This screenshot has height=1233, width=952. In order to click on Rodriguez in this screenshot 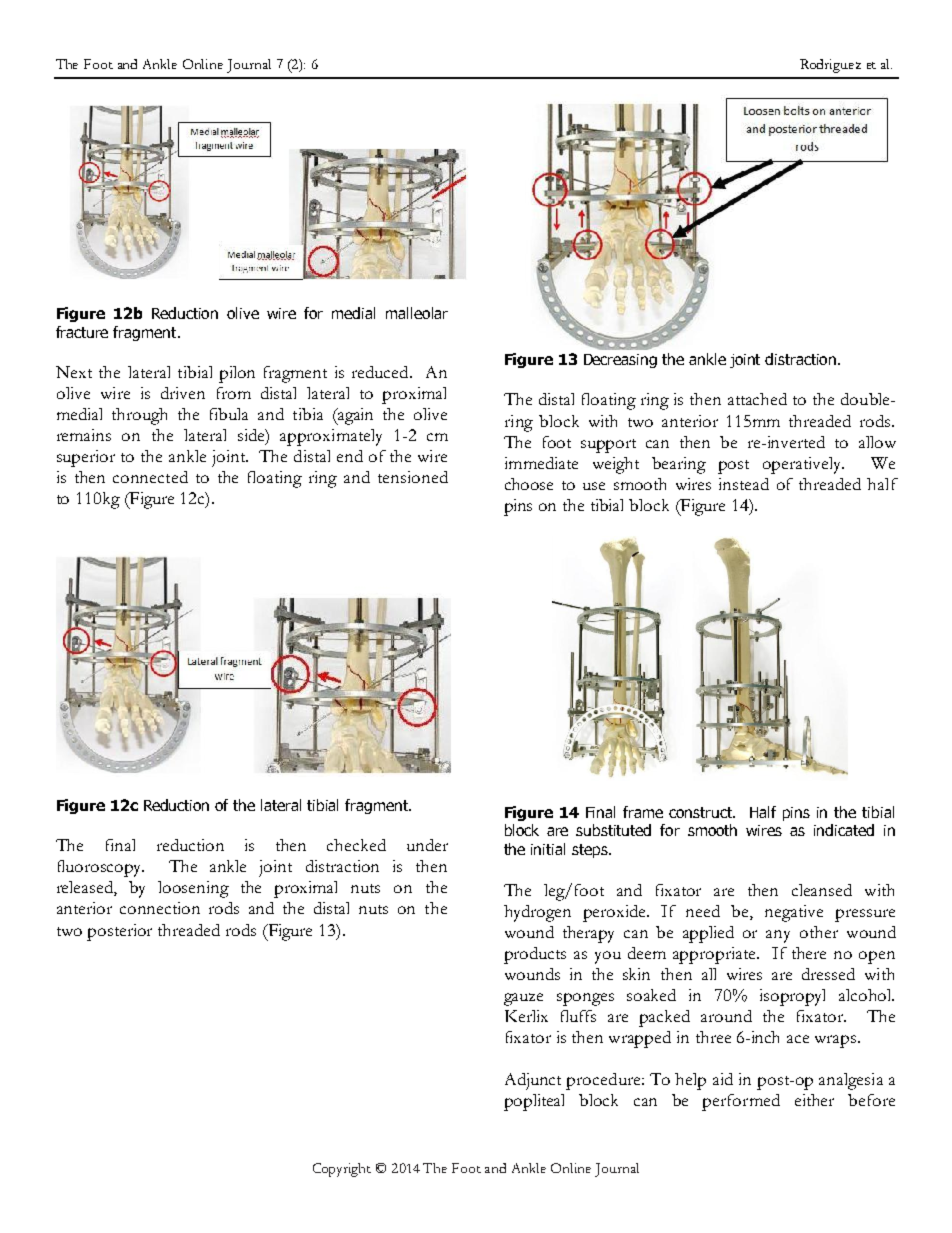, I will do `click(830, 66)`.
